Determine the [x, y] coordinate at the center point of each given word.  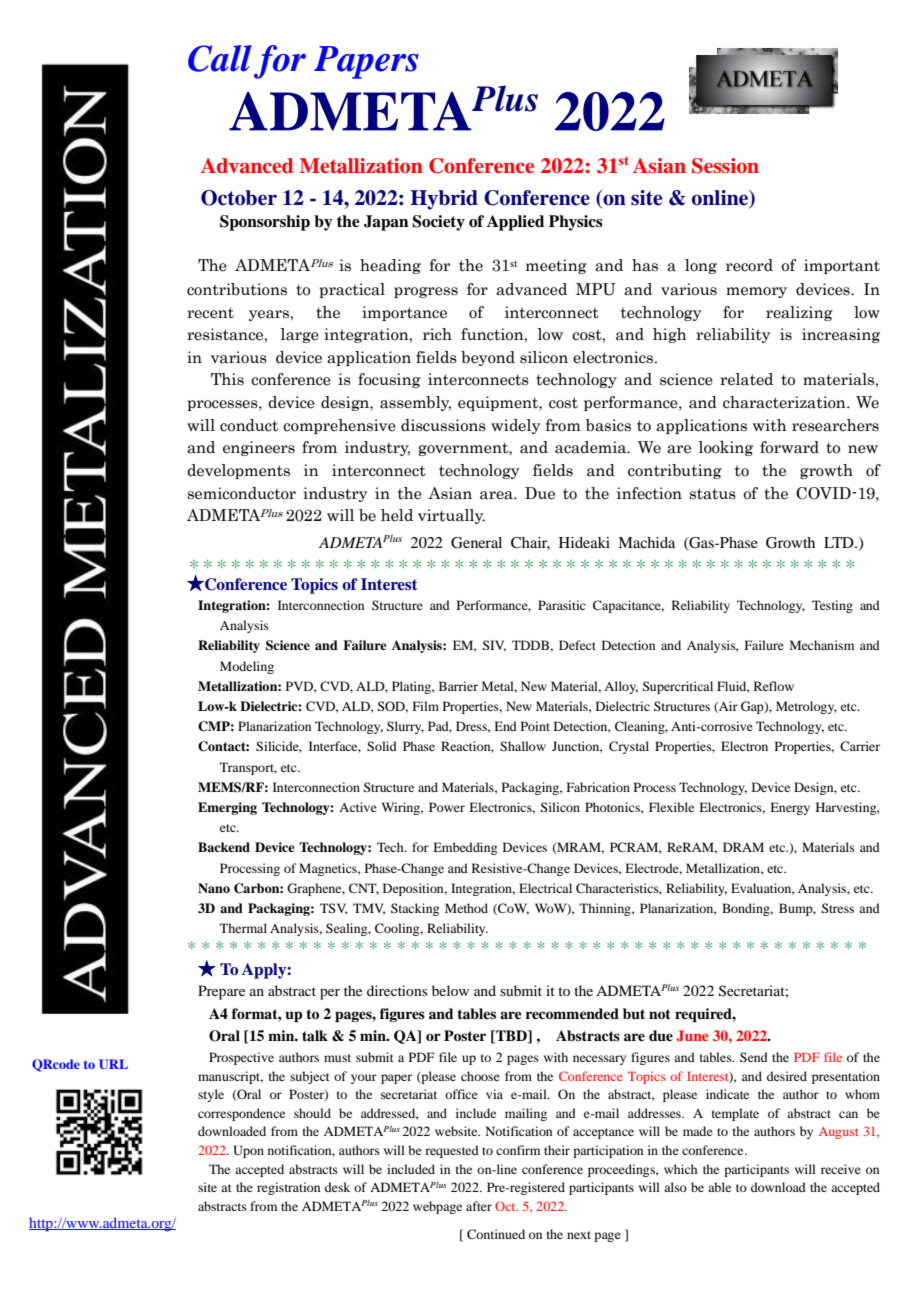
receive [841, 1169]
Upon [248, 1151]
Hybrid [444, 200]
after [479, 1206]
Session [725, 166]
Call [220, 58]
